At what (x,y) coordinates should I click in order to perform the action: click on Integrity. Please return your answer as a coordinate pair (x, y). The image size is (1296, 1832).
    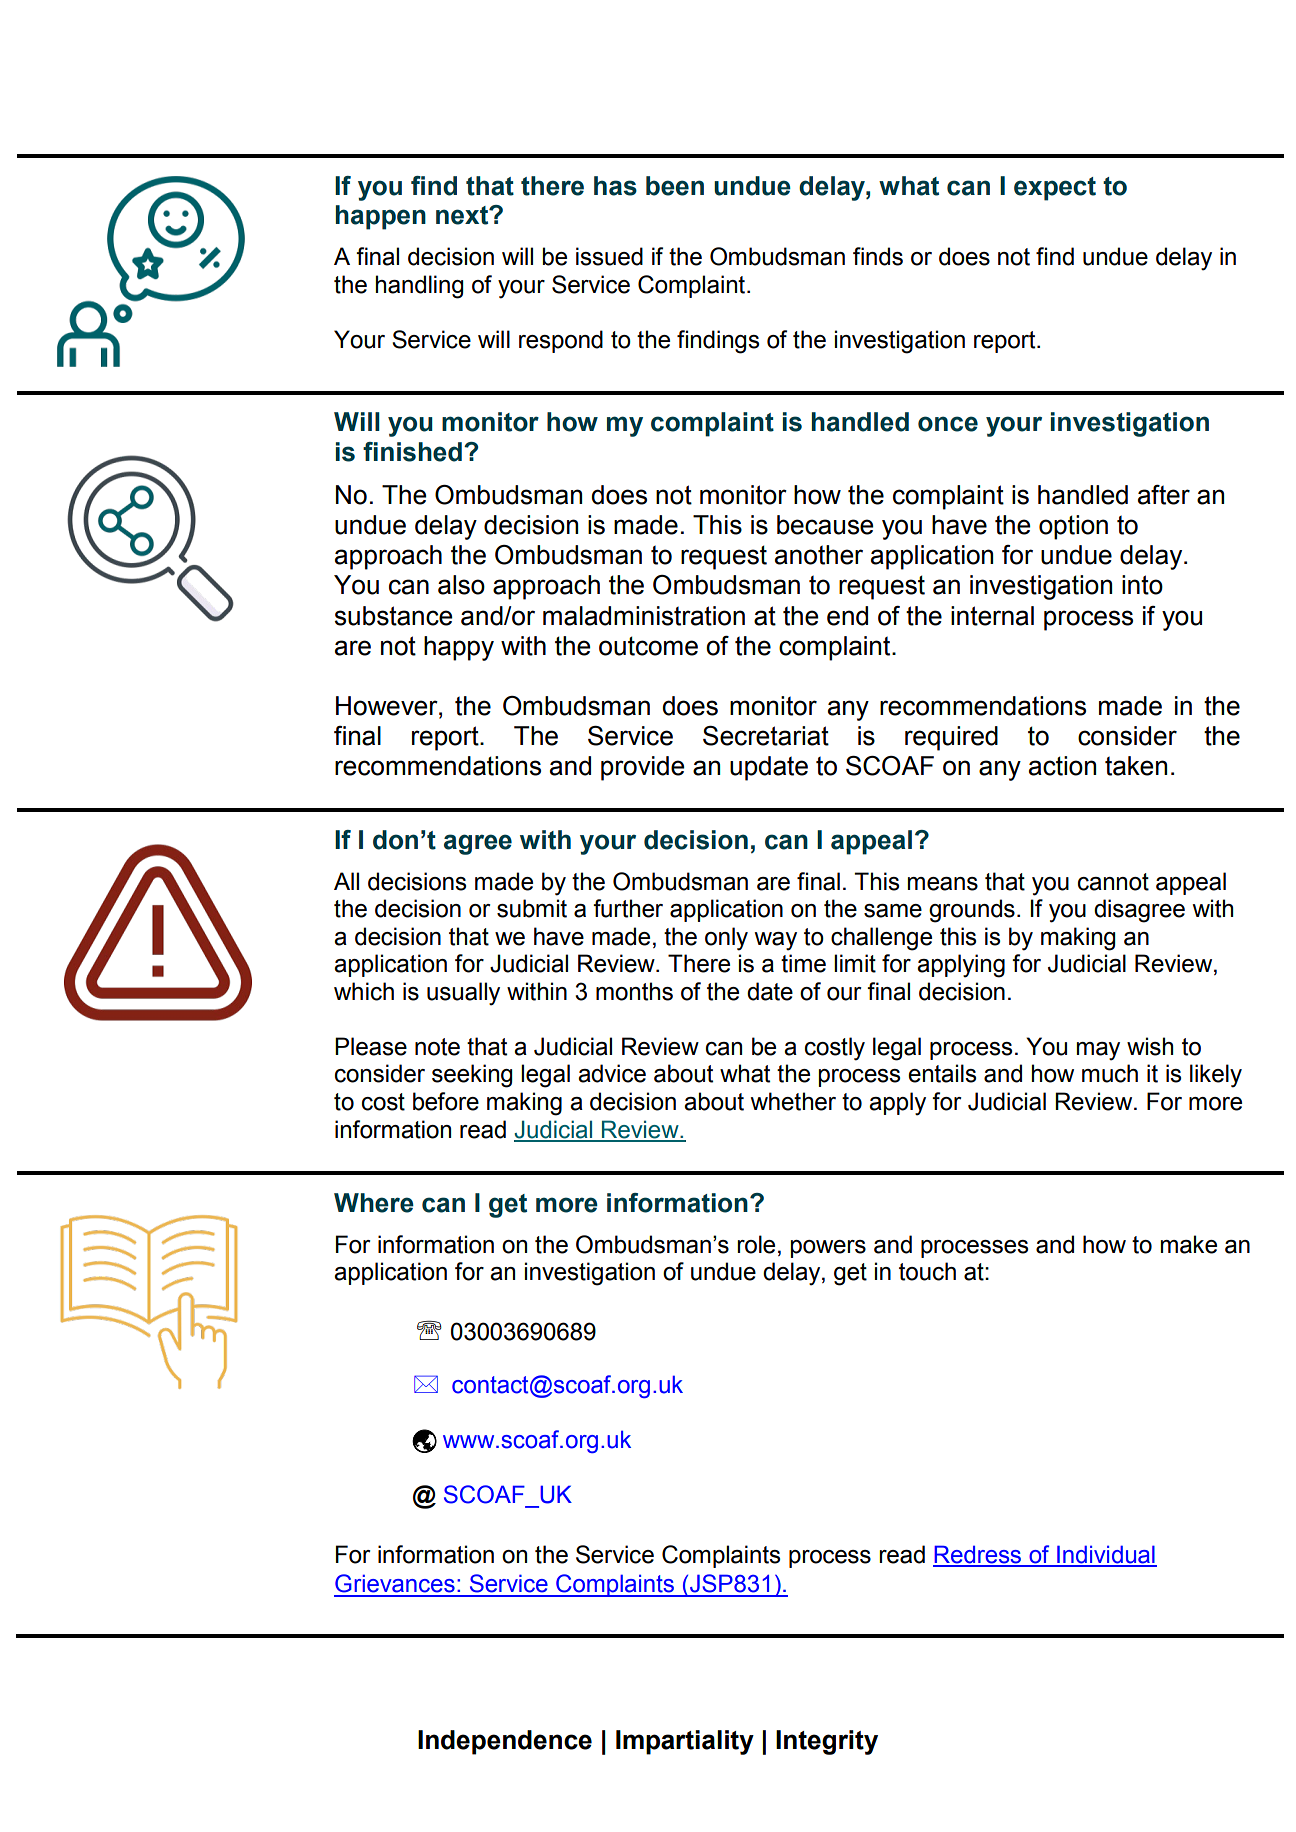
    Looking at the image, I should click on (827, 1742).
